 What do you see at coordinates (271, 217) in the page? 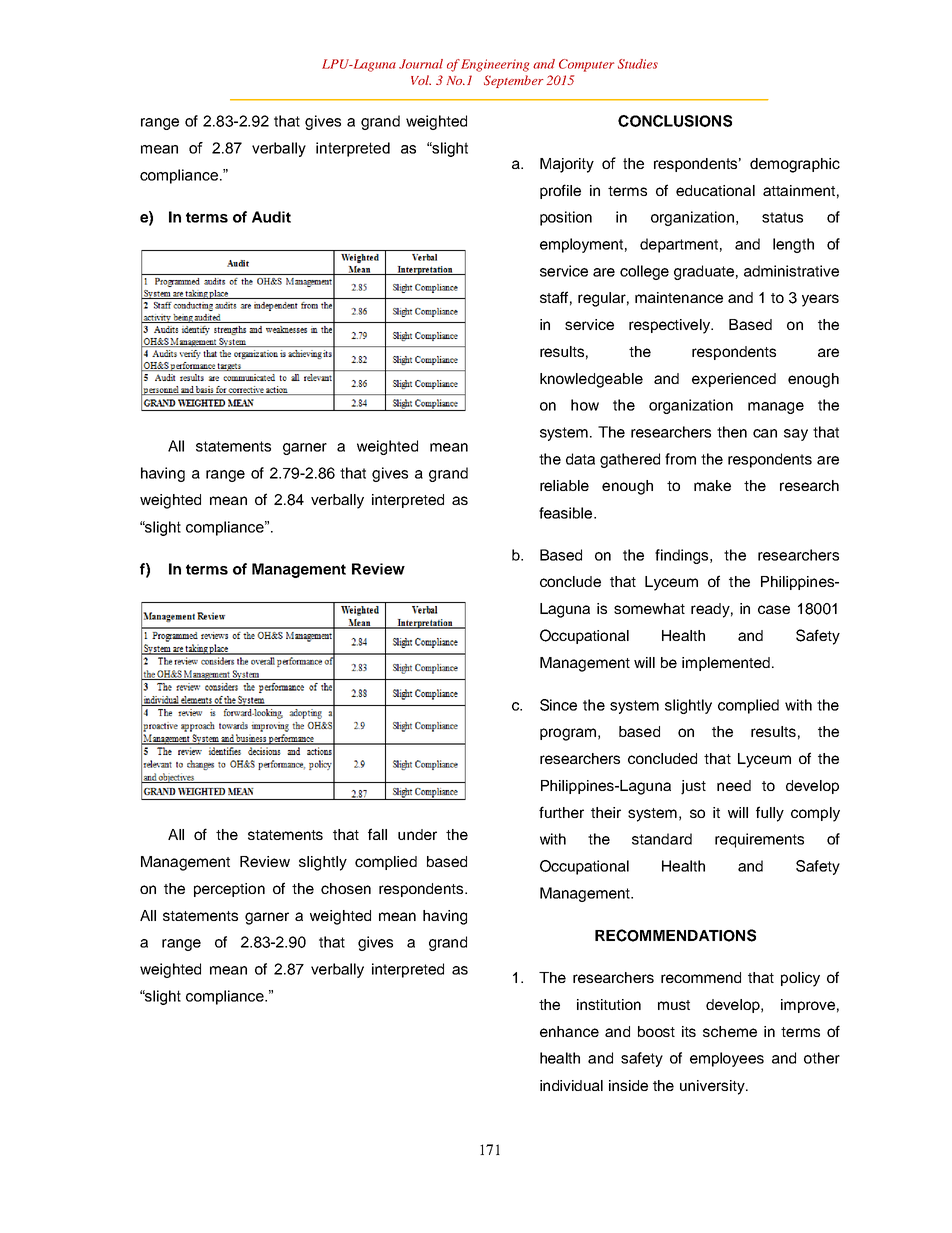
I see `Audit` at bounding box center [271, 217].
